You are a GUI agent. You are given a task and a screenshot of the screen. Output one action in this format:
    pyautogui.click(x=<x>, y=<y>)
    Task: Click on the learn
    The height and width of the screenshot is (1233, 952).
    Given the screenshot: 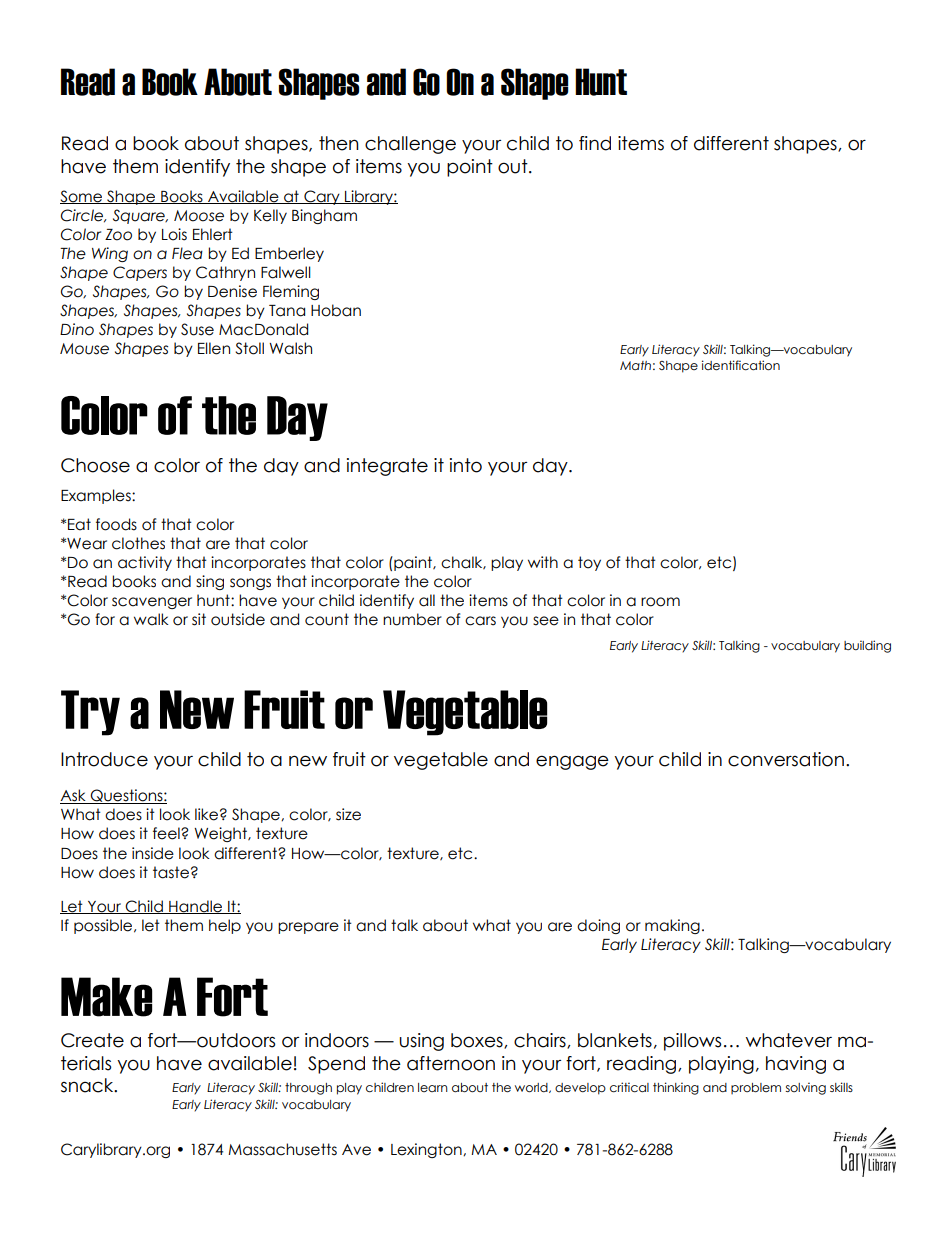 What is the action you would take?
    pyautogui.click(x=433, y=1087)
